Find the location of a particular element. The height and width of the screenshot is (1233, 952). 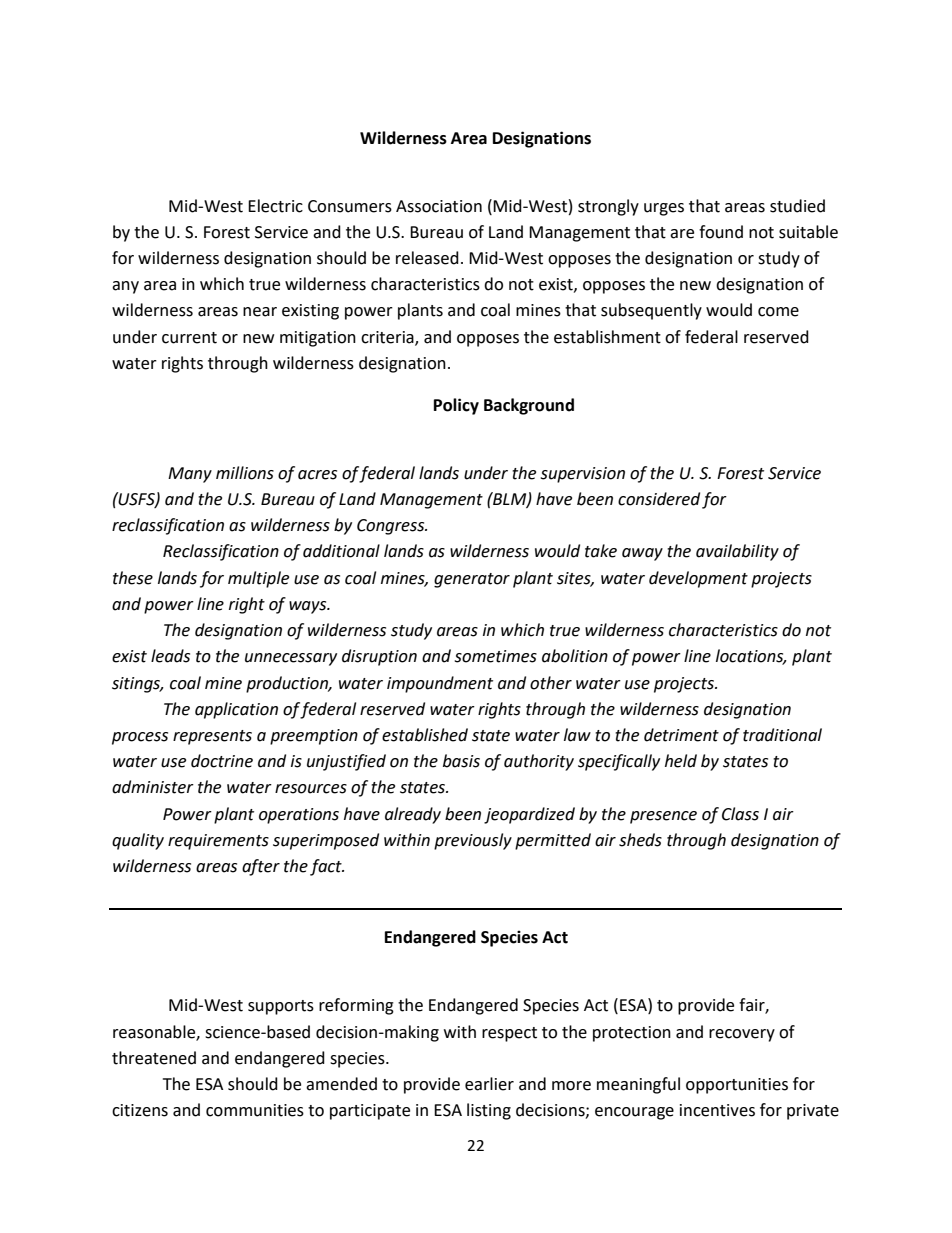

Electric is located at coordinates (275, 206).
